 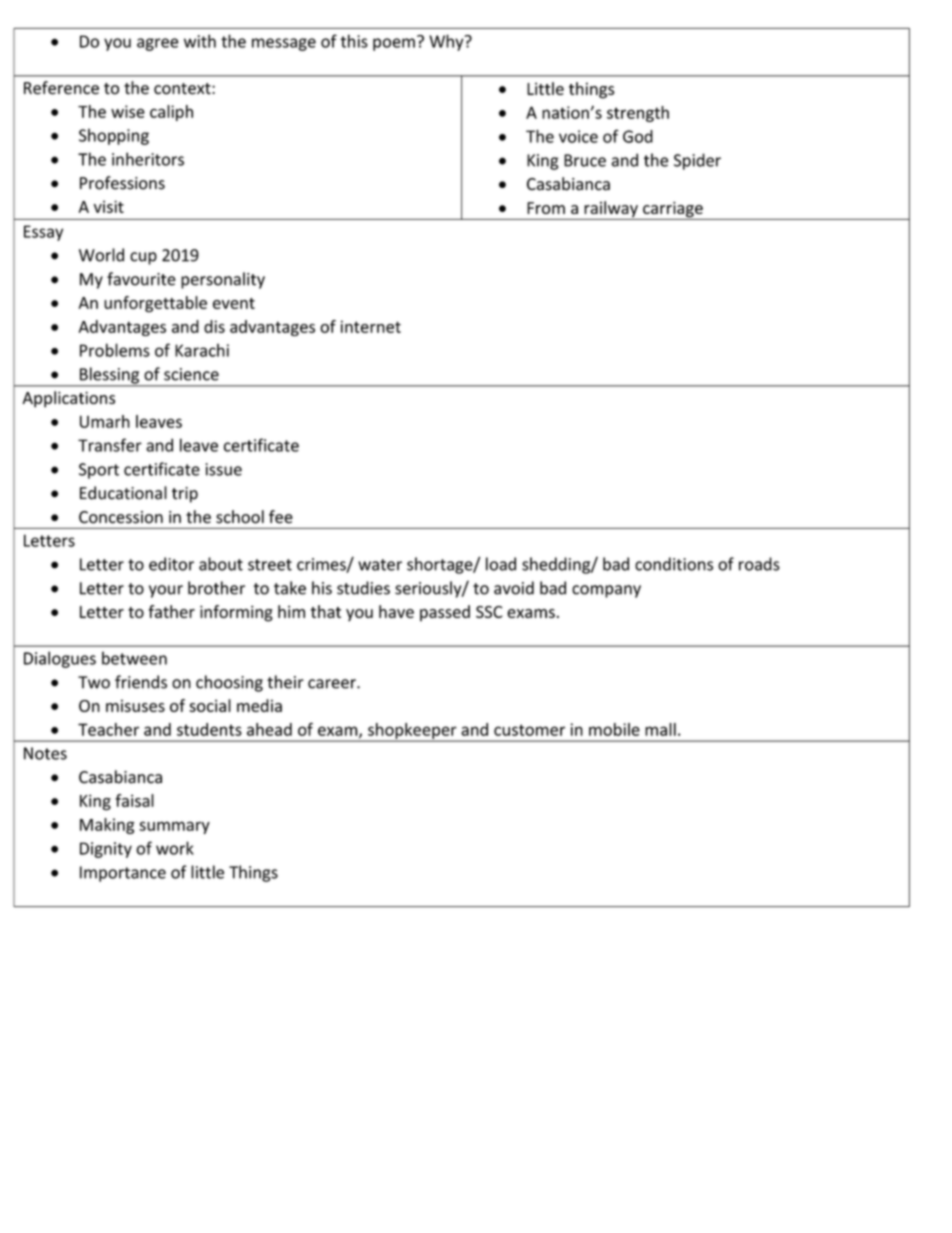 What do you see at coordinates (674, 564) in the page?
I see `conditions` at bounding box center [674, 564].
